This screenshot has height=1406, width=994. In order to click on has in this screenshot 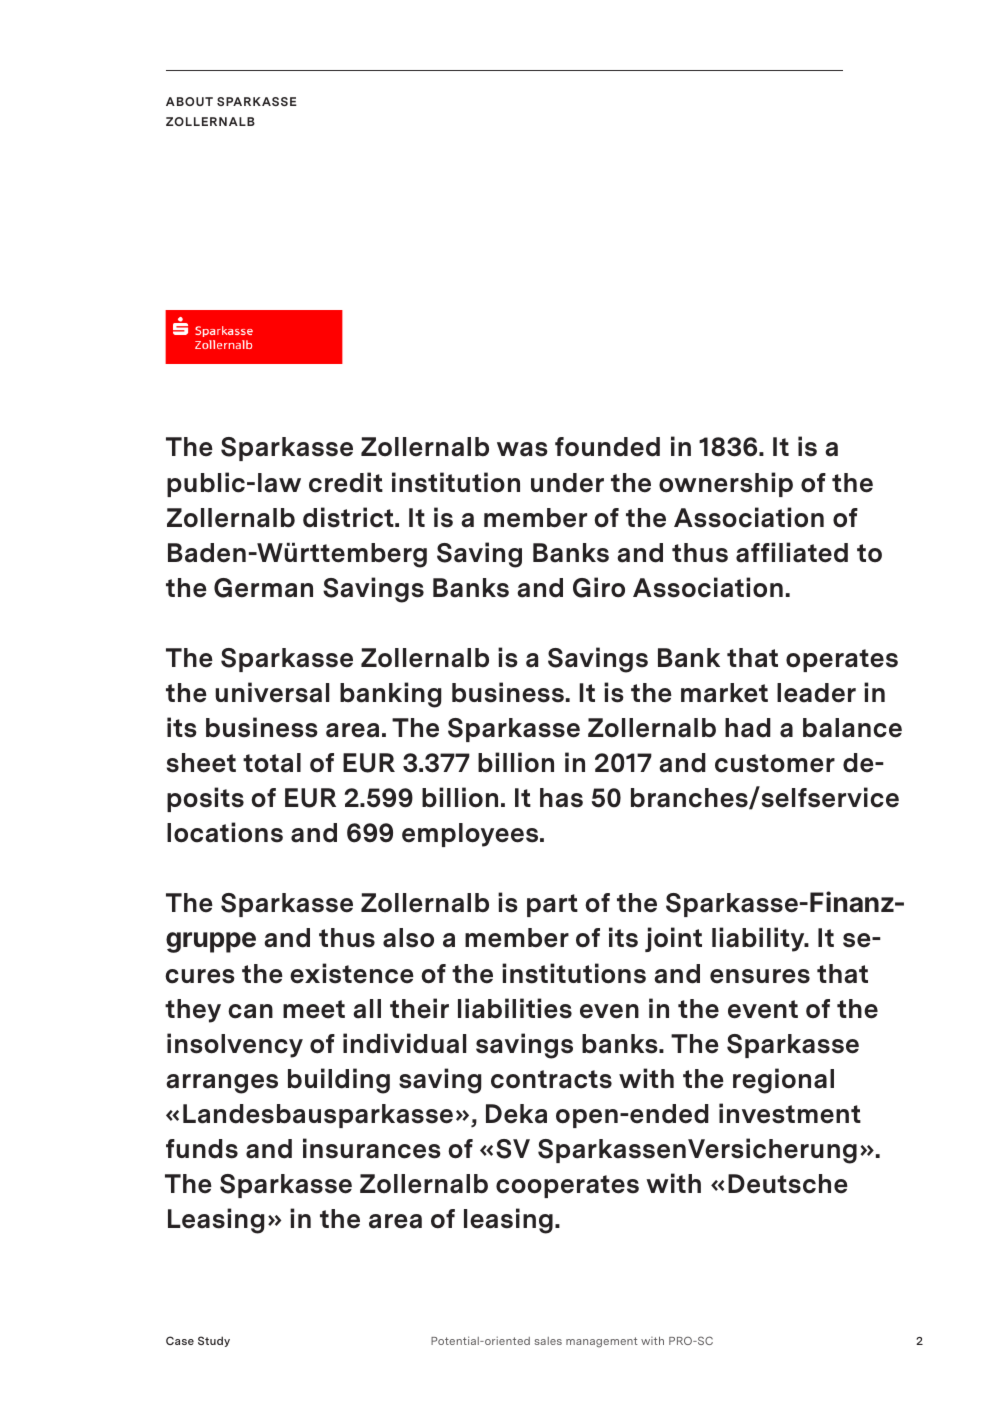, I will do `click(561, 798)`.
